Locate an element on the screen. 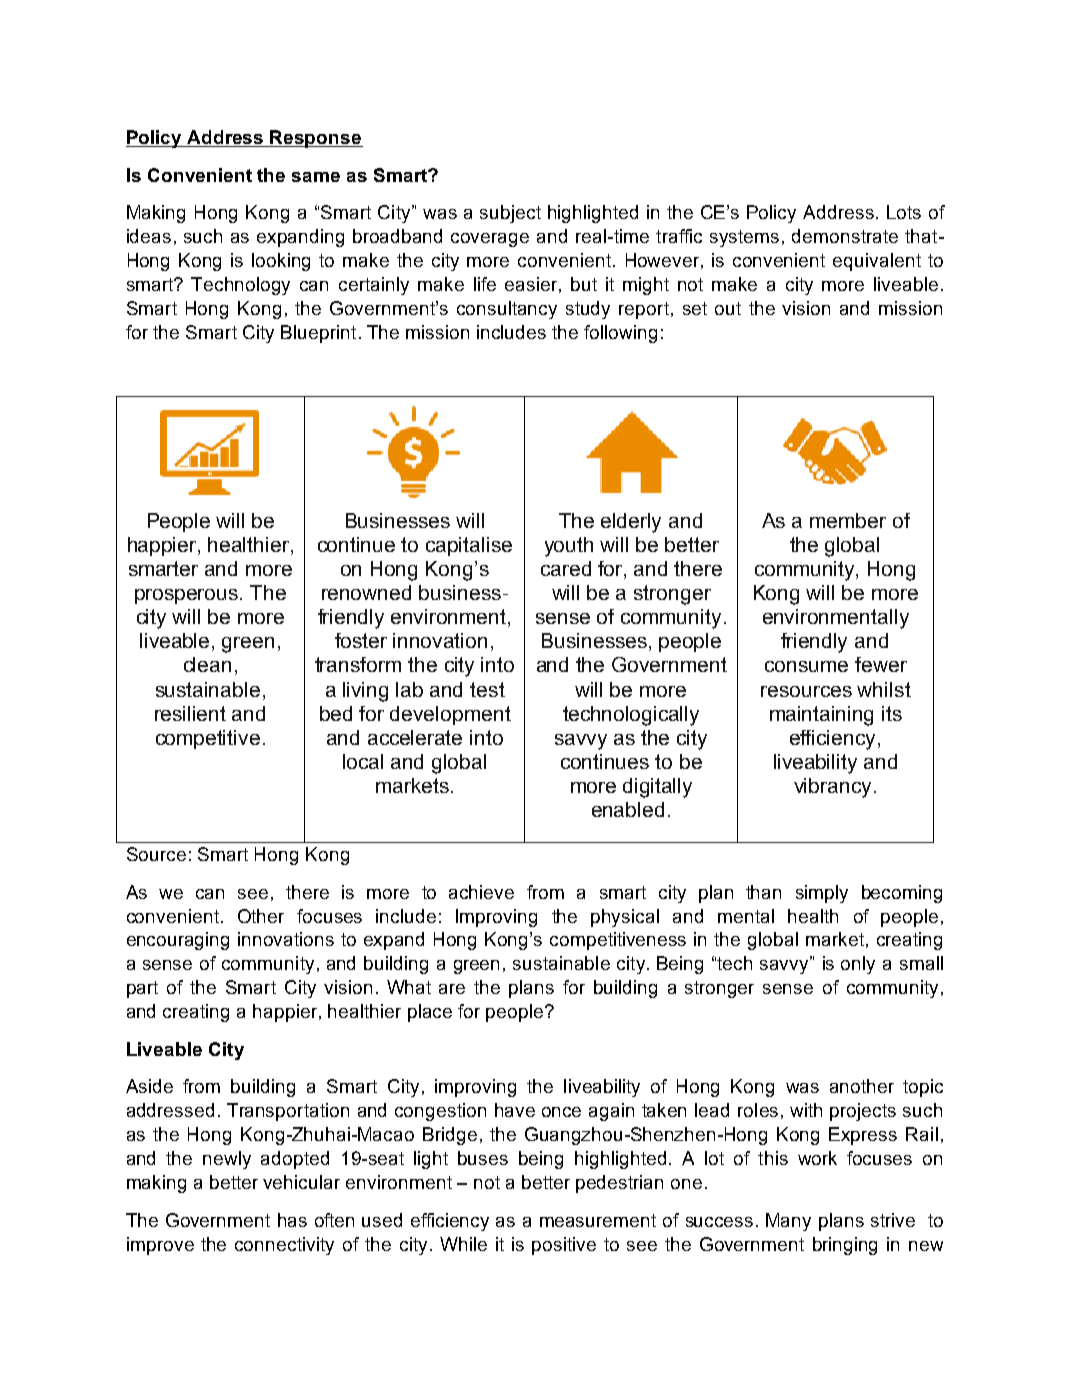 This screenshot has width=1070, height=1384. clean is located at coordinates (207, 664).
